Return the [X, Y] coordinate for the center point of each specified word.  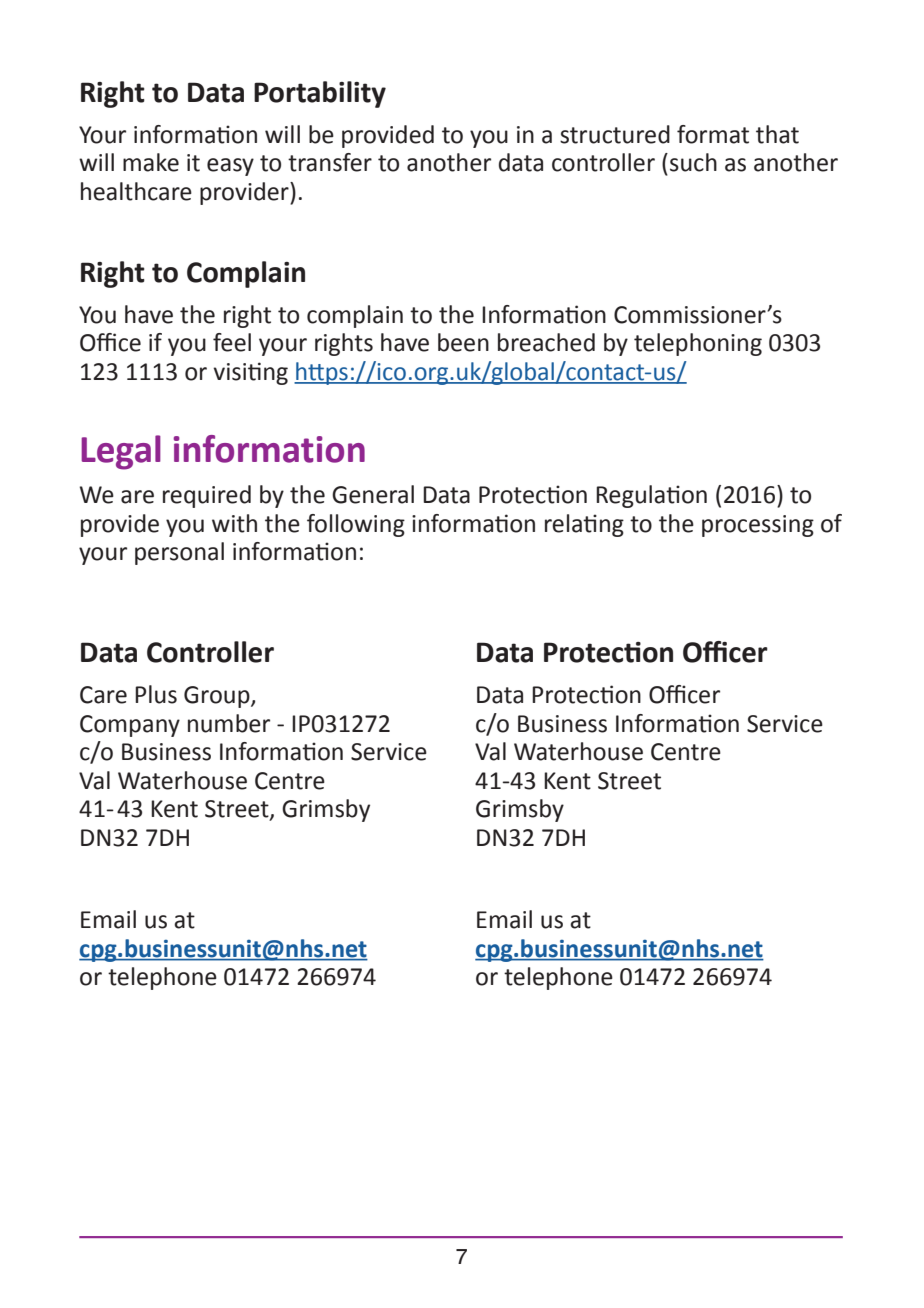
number [229, 723]
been [463, 342]
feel [232, 342]
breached [546, 342]
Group [218, 697]
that [777, 134]
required [207, 496]
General [373, 494]
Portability [320, 94]
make [151, 162]
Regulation [651, 496]
